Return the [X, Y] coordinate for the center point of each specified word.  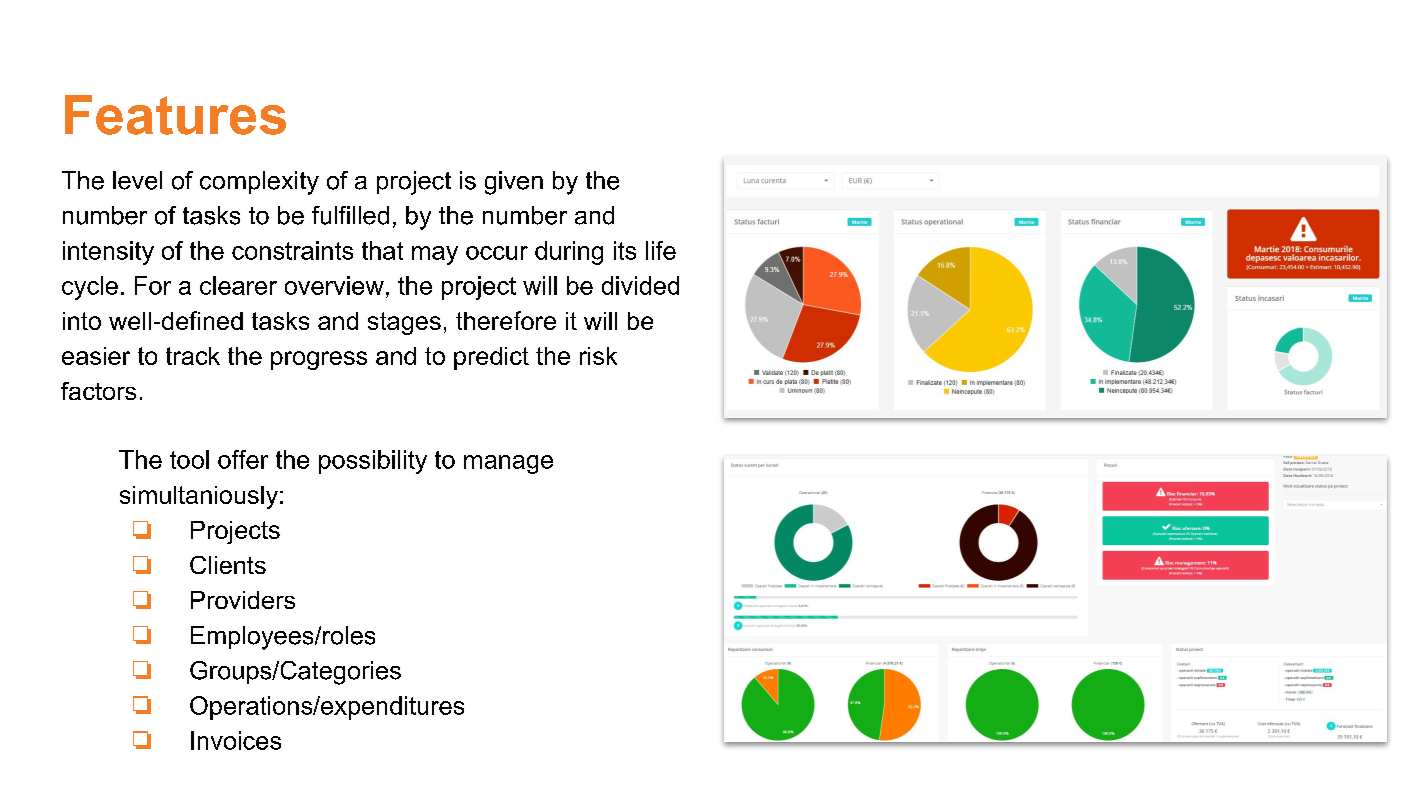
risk [598, 356]
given [514, 183]
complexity [259, 183]
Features [175, 115]
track [193, 356]
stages [404, 323]
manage [508, 464]
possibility [373, 462]
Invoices [236, 740]
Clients [228, 565]
